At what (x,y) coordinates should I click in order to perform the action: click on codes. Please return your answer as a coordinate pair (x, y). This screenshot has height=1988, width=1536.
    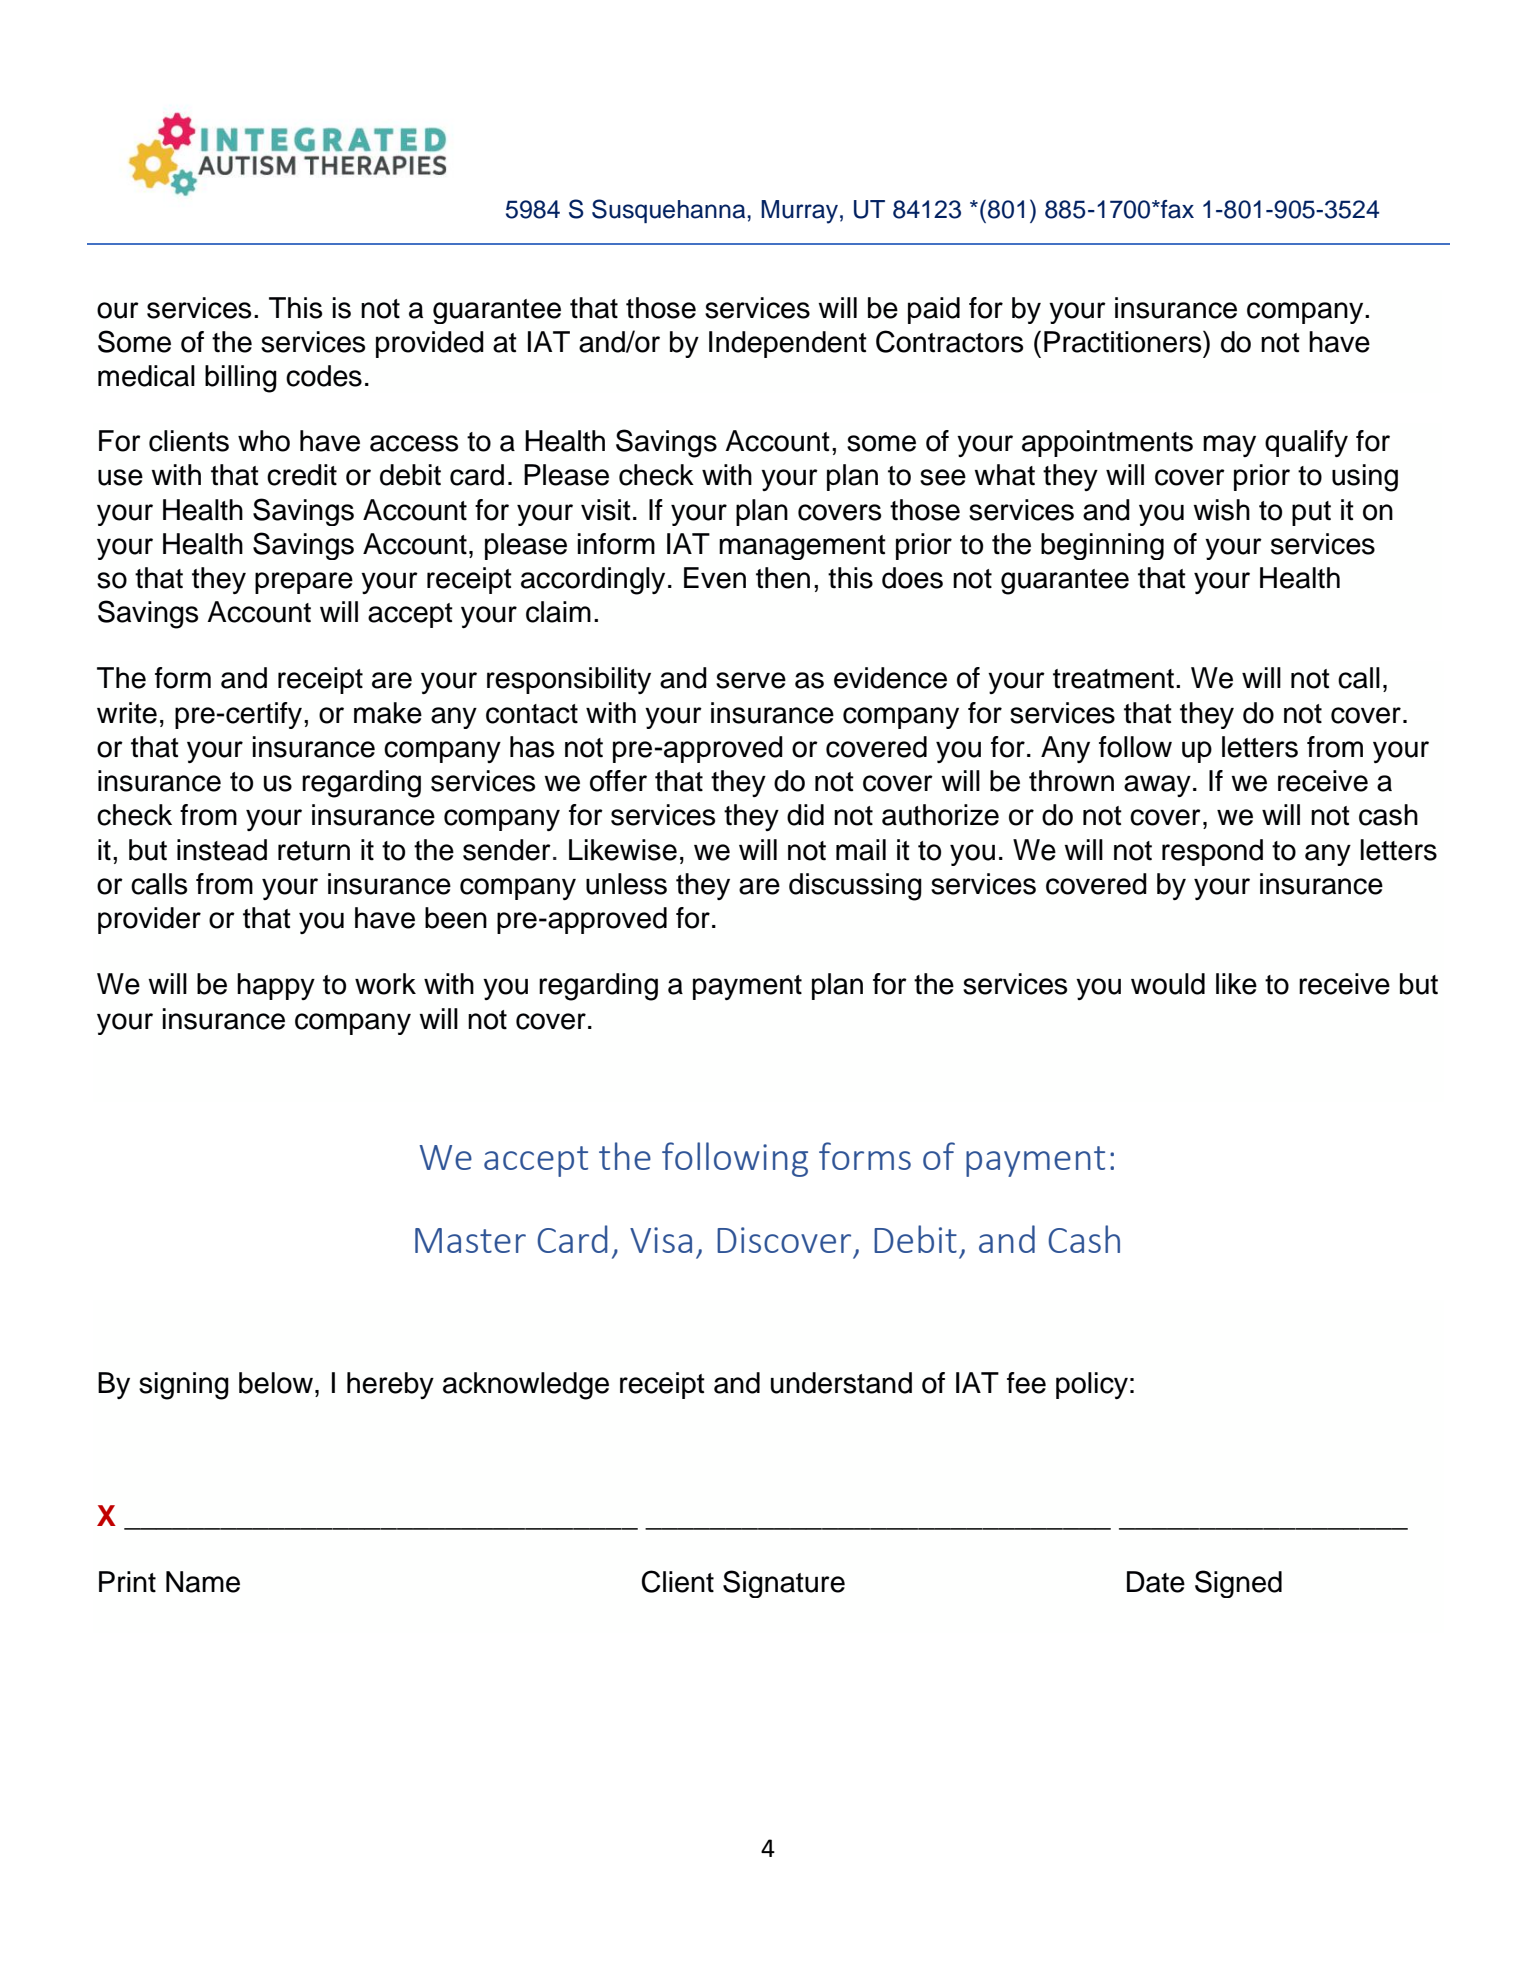
    Looking at the image, I should click on (324, 376).
